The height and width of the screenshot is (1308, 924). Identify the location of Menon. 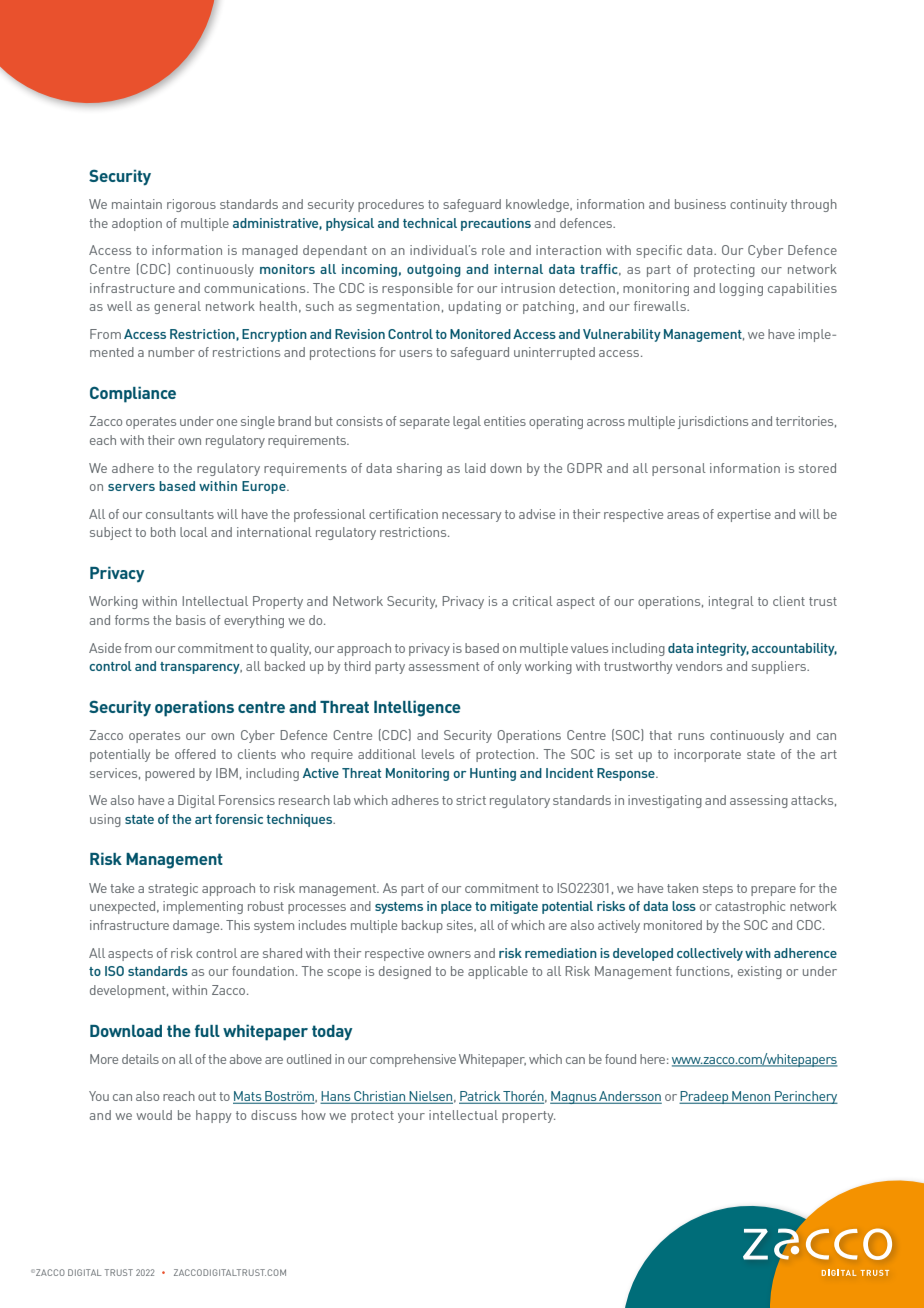
(751, 1097).
